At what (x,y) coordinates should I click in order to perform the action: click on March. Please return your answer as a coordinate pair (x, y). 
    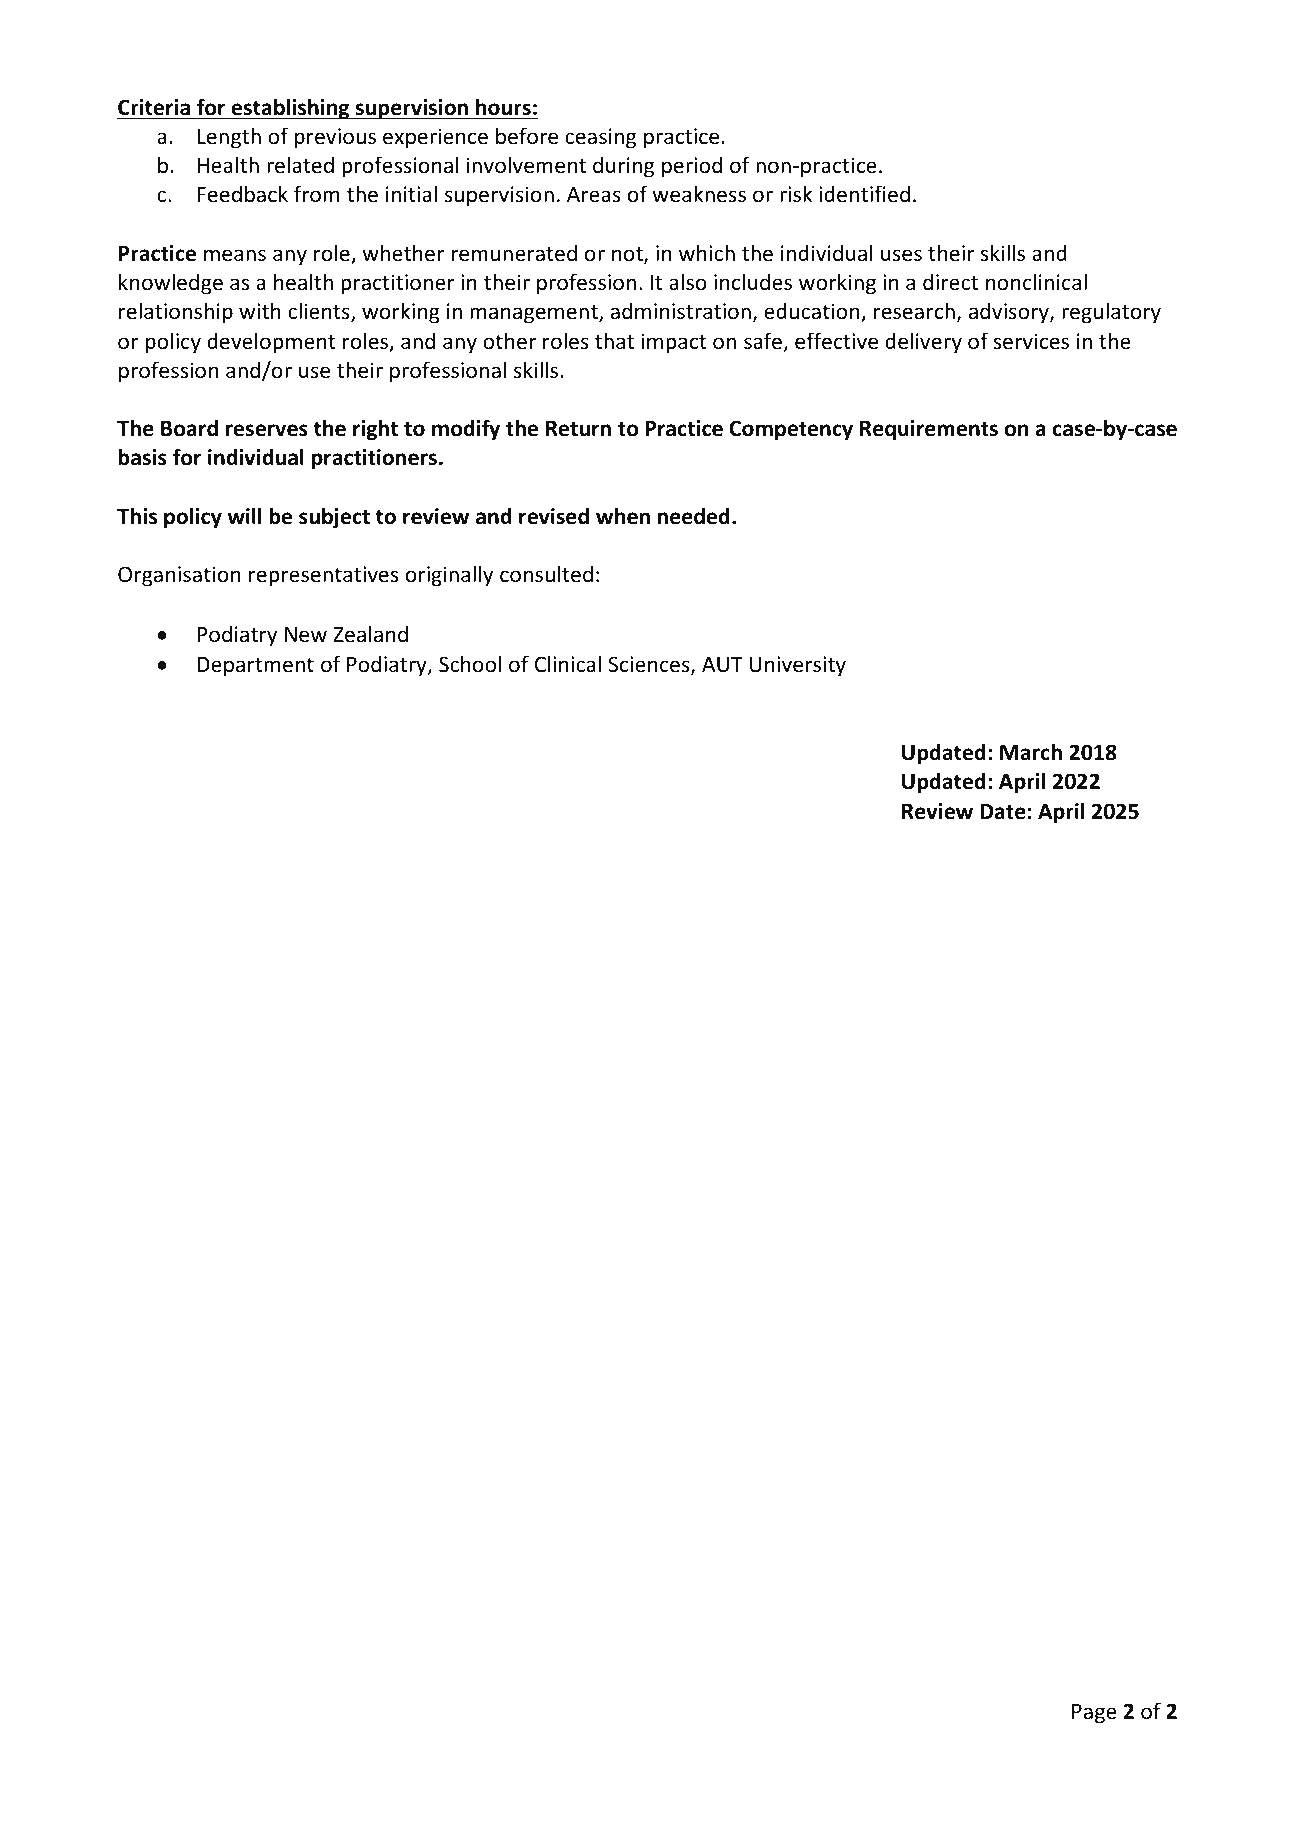
    Looking at the image, I should click on (1031, 752).
